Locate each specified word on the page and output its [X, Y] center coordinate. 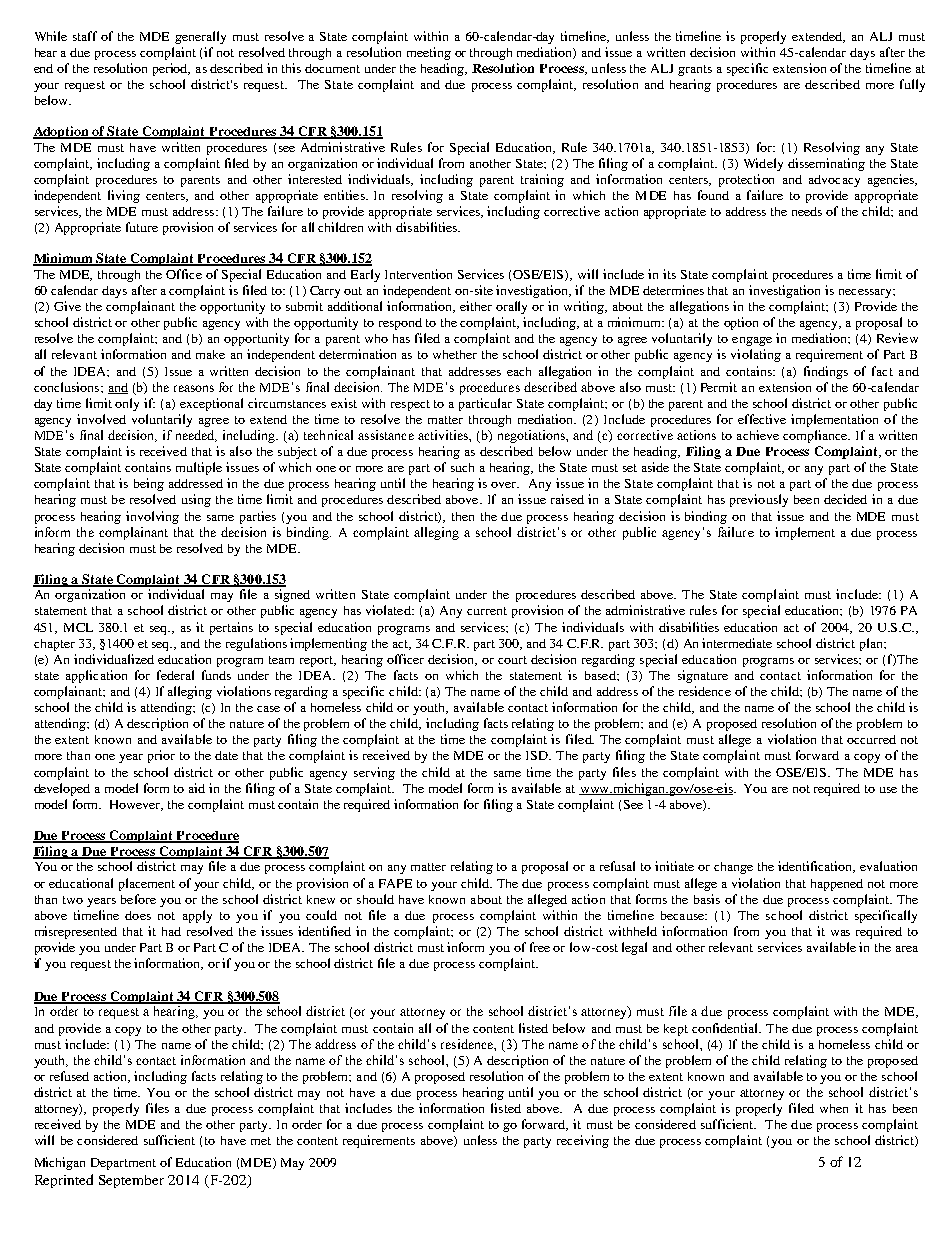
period [171, 69]
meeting [429, 53]
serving [374, 773]
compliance [816, 436]
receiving [583, 1141]
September [131, 1181]
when [834, 1108]
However [136, 805]
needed [196, 436]
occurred [871, 739]
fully [912, 85]
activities [444, 435]
